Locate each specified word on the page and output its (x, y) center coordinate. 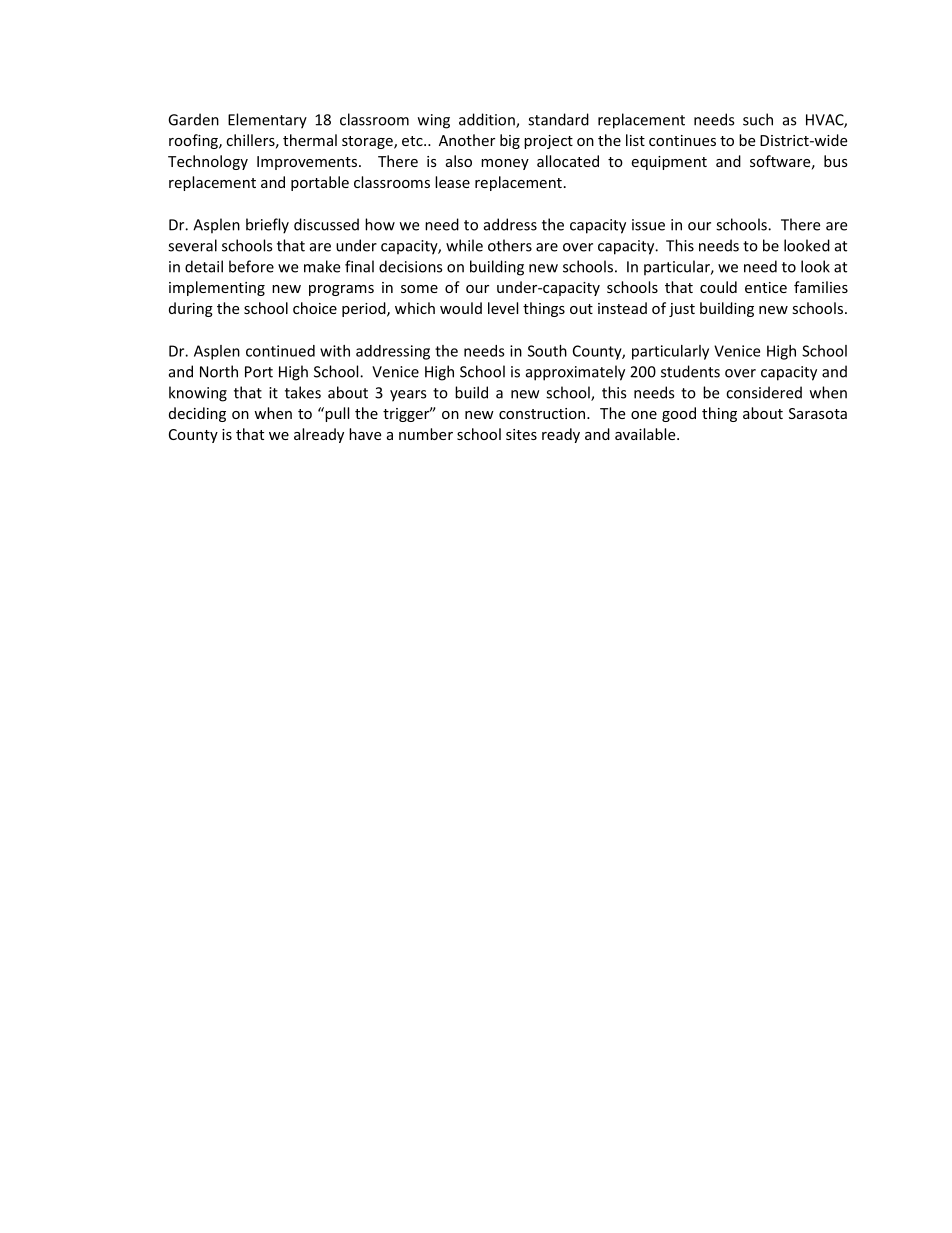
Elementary (267, 121)
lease (452, 182)
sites (521, 434)
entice (766, 287)
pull (336, 414)
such (758, 119)
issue (648, 225)
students (690, 371)
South (547, 351)
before (251, 266)
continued (280, 351)
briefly (267, 226)
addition (488, 120)
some (419, 289)
